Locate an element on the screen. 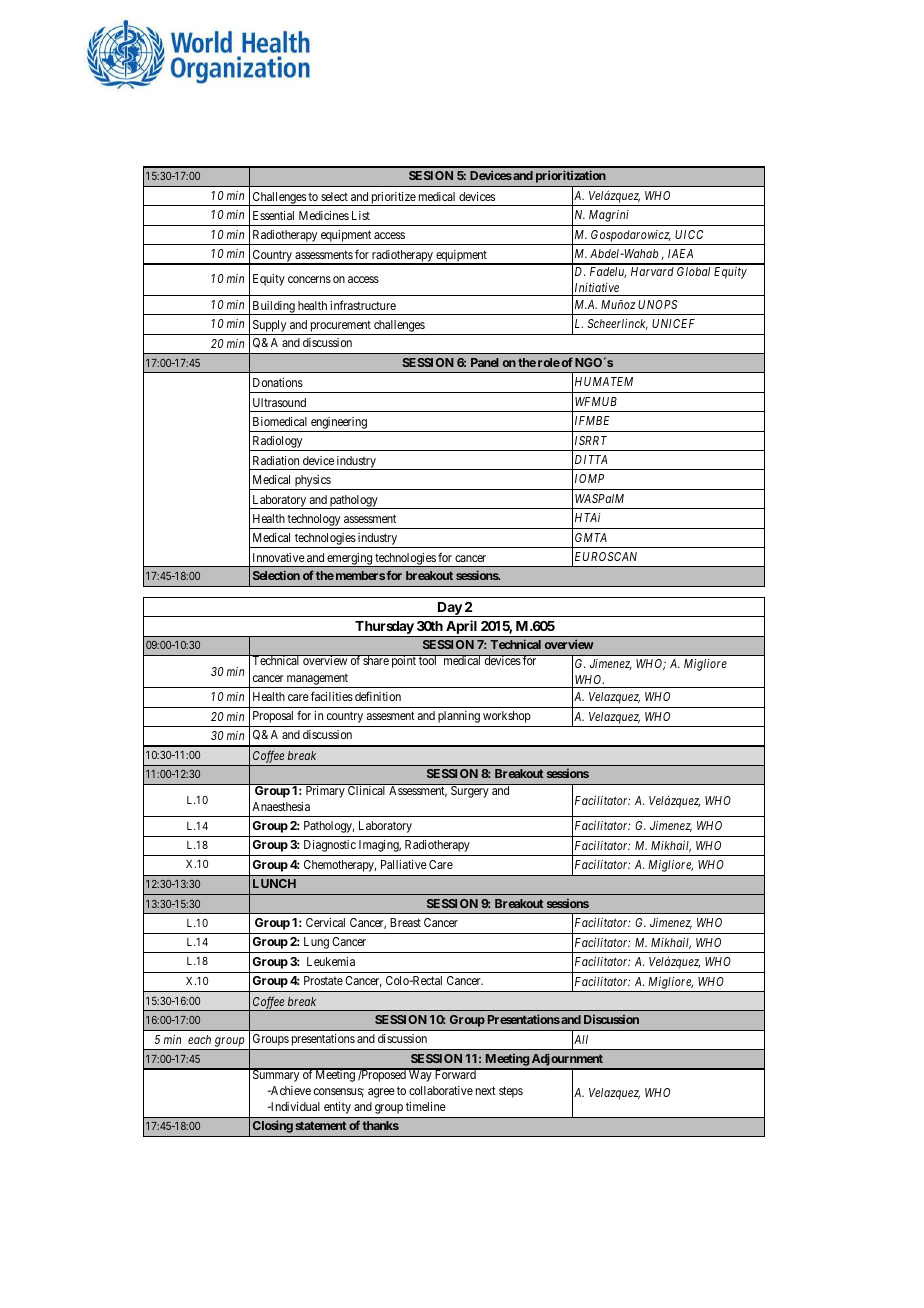  workshop is located at coordinates (507, 717).
